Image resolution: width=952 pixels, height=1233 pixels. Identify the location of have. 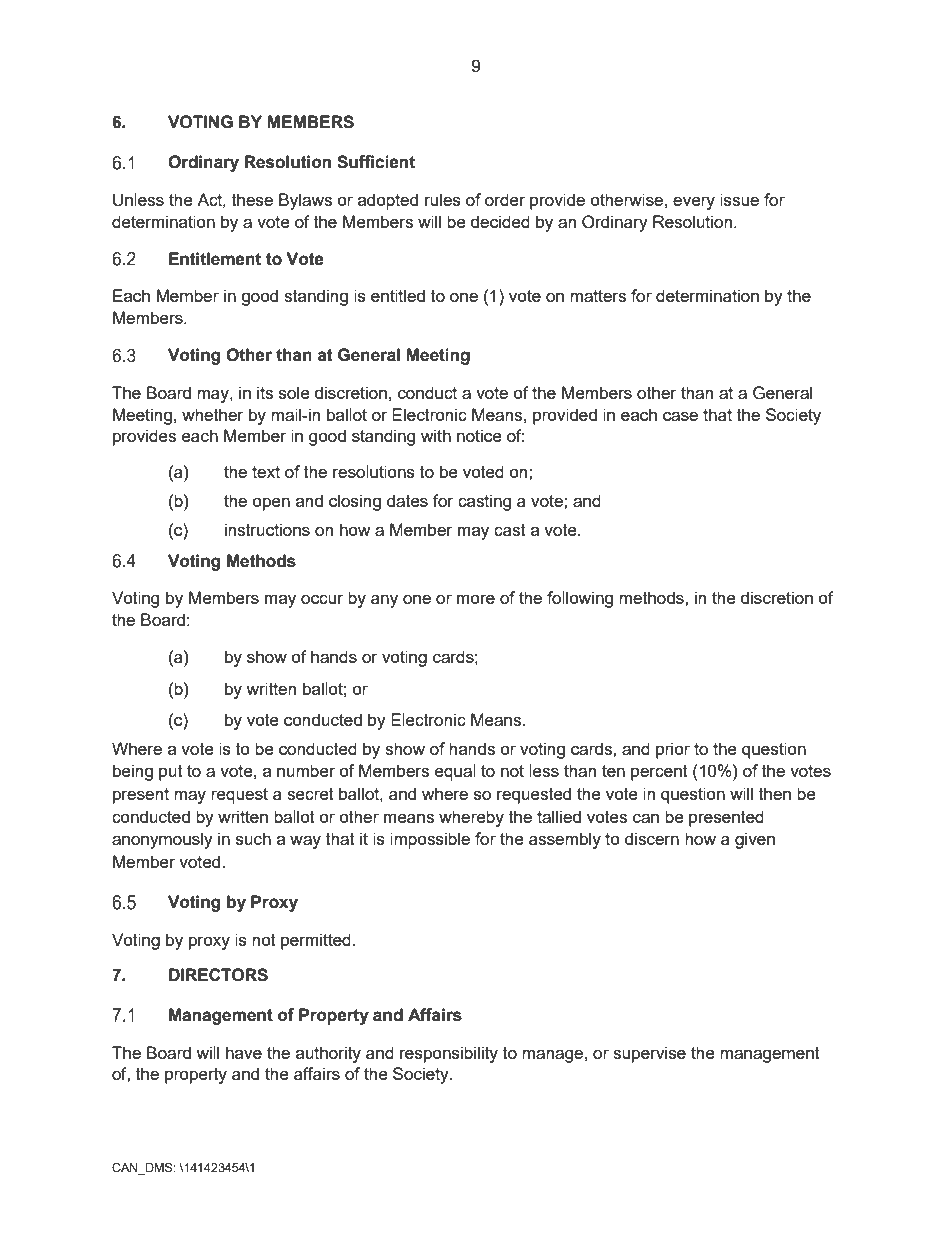
(244, 1052).
